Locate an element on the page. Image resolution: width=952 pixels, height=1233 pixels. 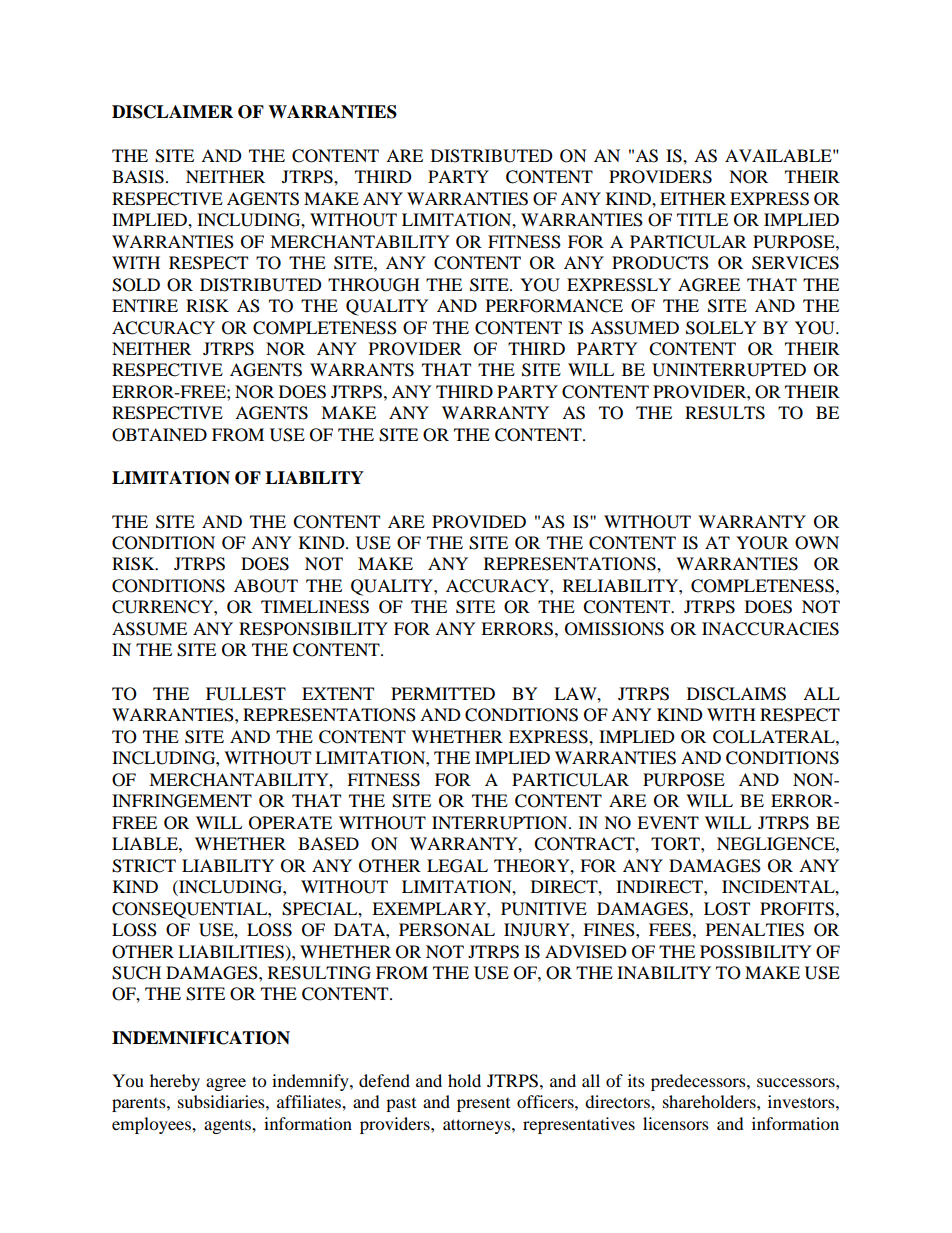
INACCURACIES is located at coordinates (770, 629).
